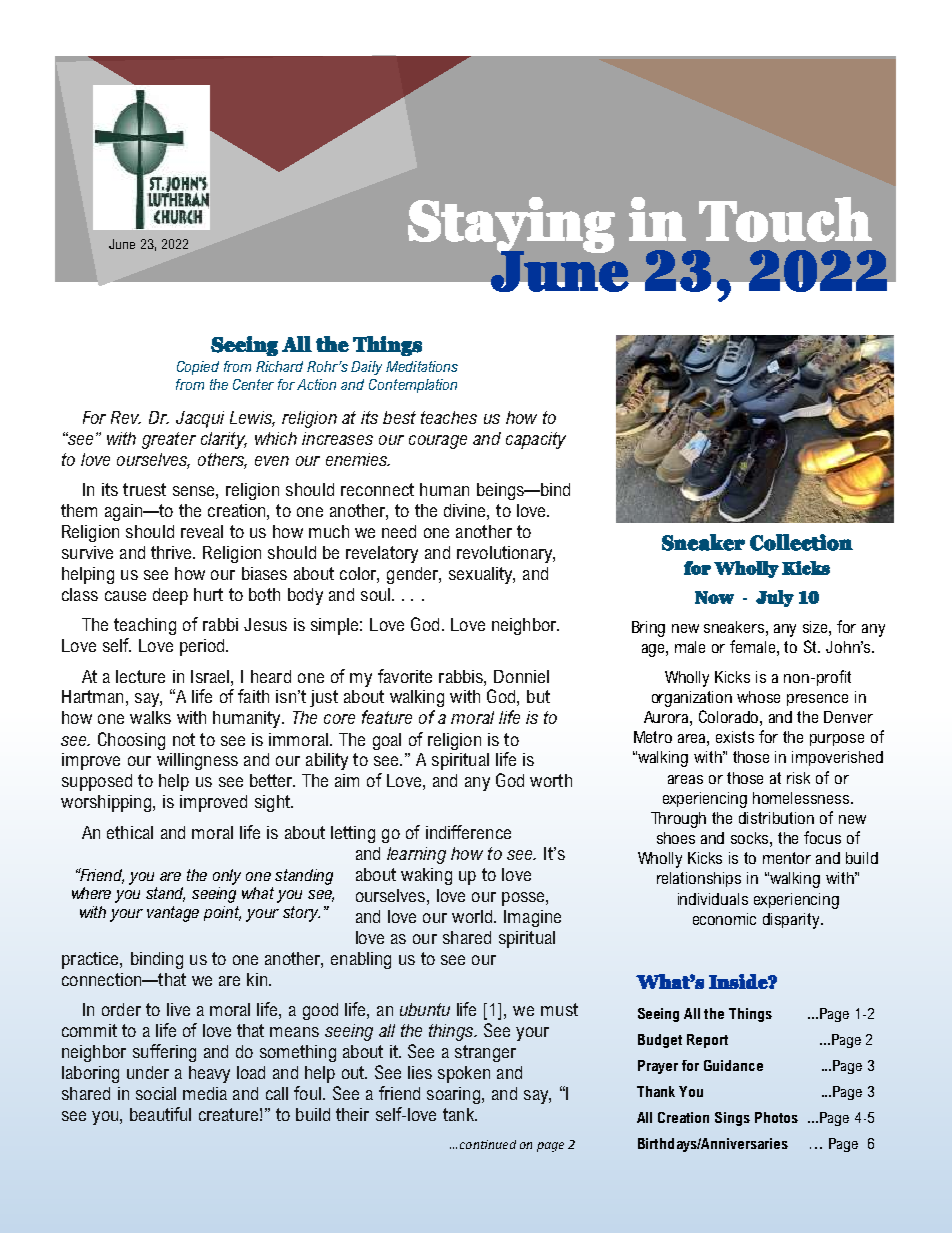 Image resolution: width=952 pixels, height=1233 pixels. What do you see at coordinates (438, 442) in the page?
I see `courage` at bounding box center [438, 442].
